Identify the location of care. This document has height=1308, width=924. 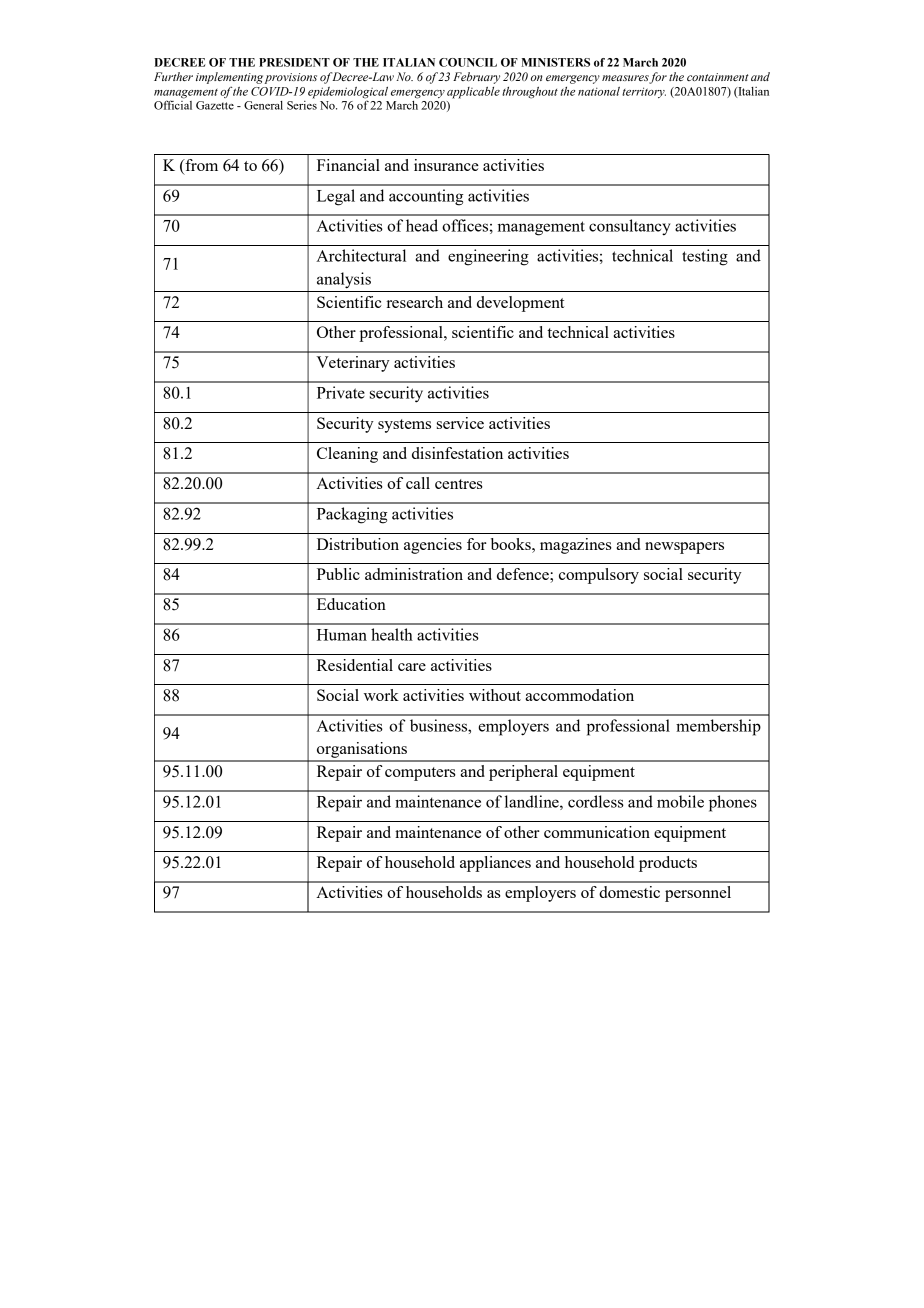
(412, 667).
